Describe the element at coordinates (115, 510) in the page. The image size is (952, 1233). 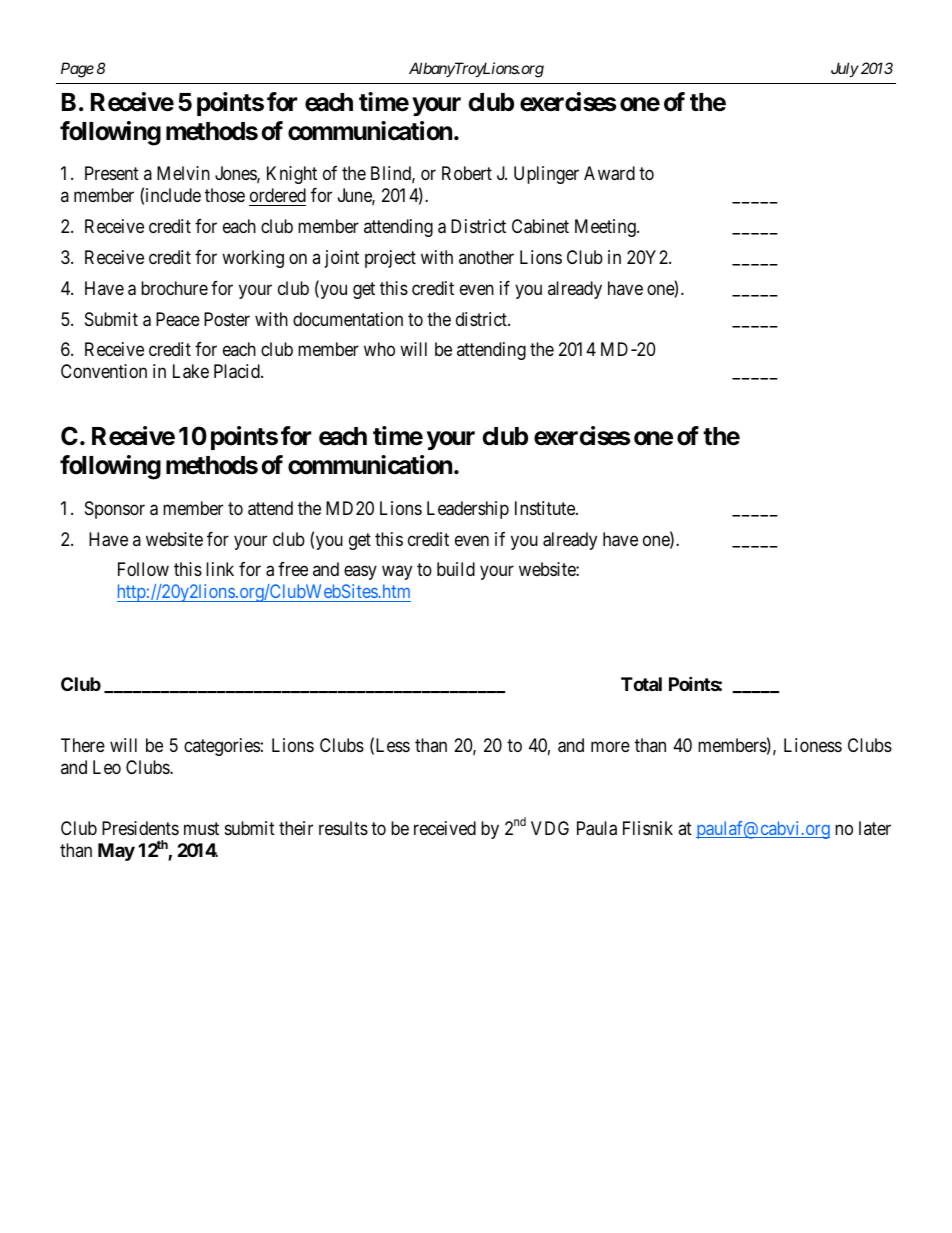
I see `Sponsor` at that location.
